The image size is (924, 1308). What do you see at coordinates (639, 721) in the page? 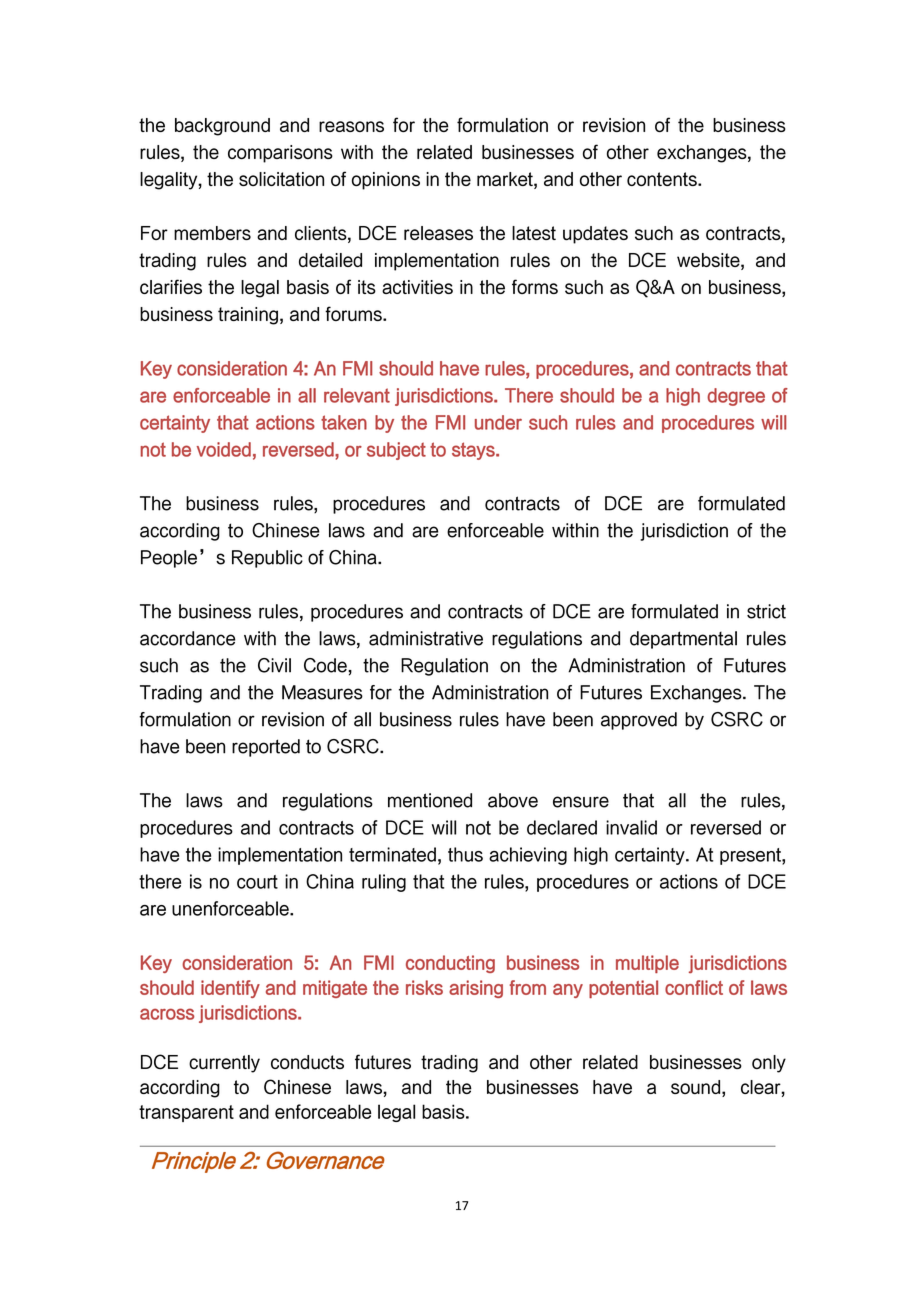
I see `approved` at bounding box center [639, 721].
